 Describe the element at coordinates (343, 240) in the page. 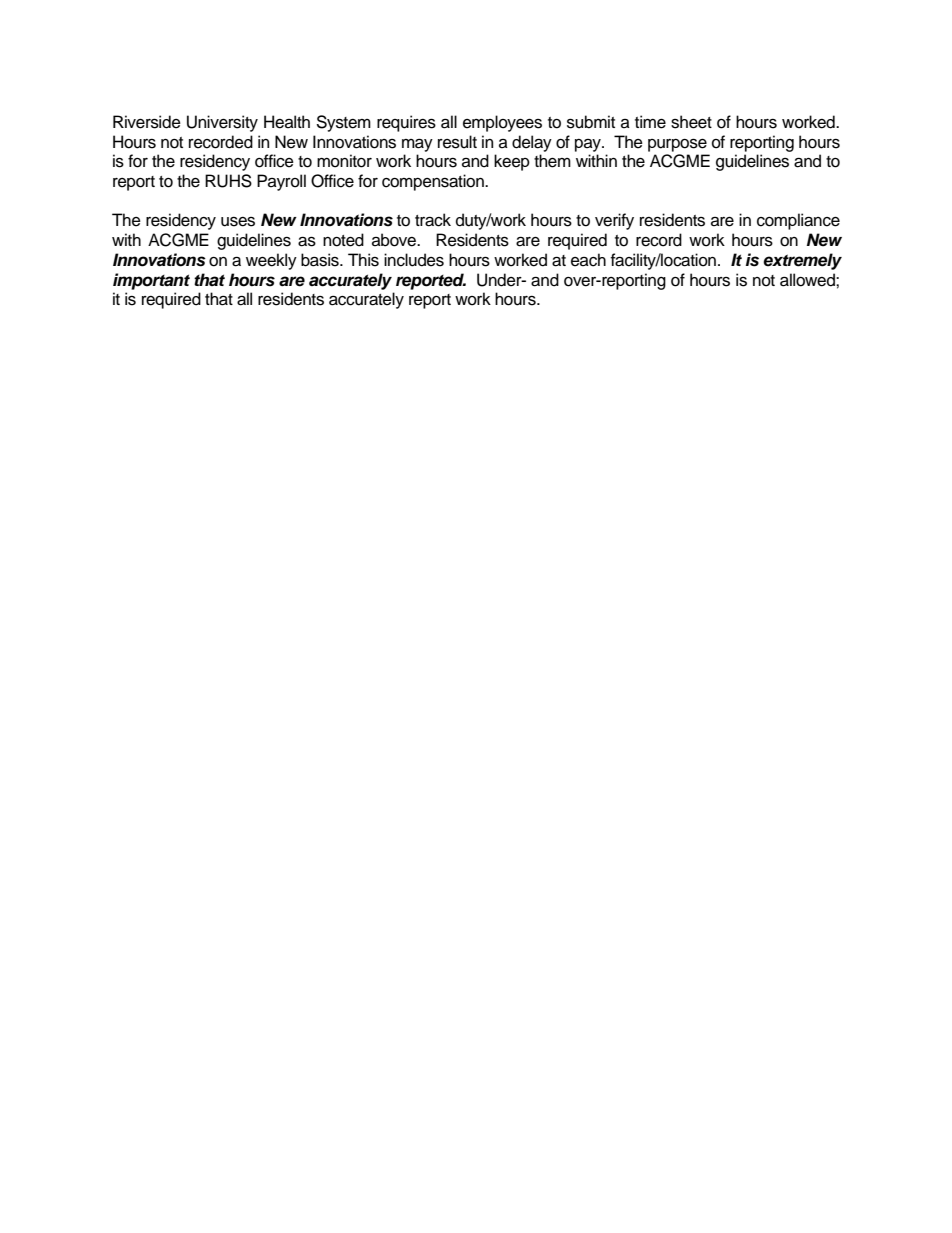

I see `noted` at that location.
